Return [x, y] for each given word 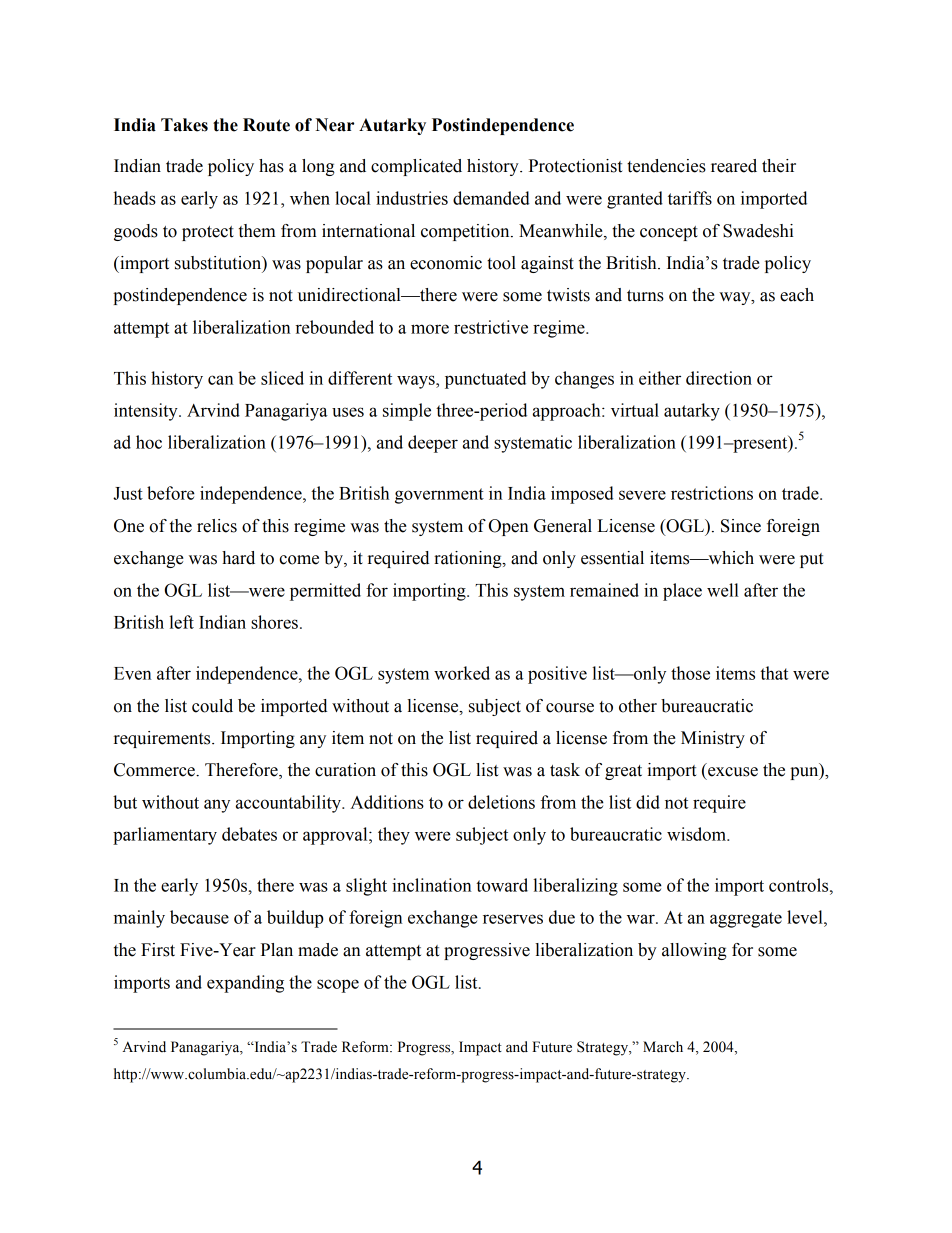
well [723, 590]
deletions [501, 802]
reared [734, 166]
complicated [416, 167]
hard [238, 558]
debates [249, 834]
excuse [733, 772]
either [660, 378]
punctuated [485, 380]
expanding [245, 984]
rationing [469, 559]
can [221, 380]
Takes [184, 125]
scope [338, 986]
